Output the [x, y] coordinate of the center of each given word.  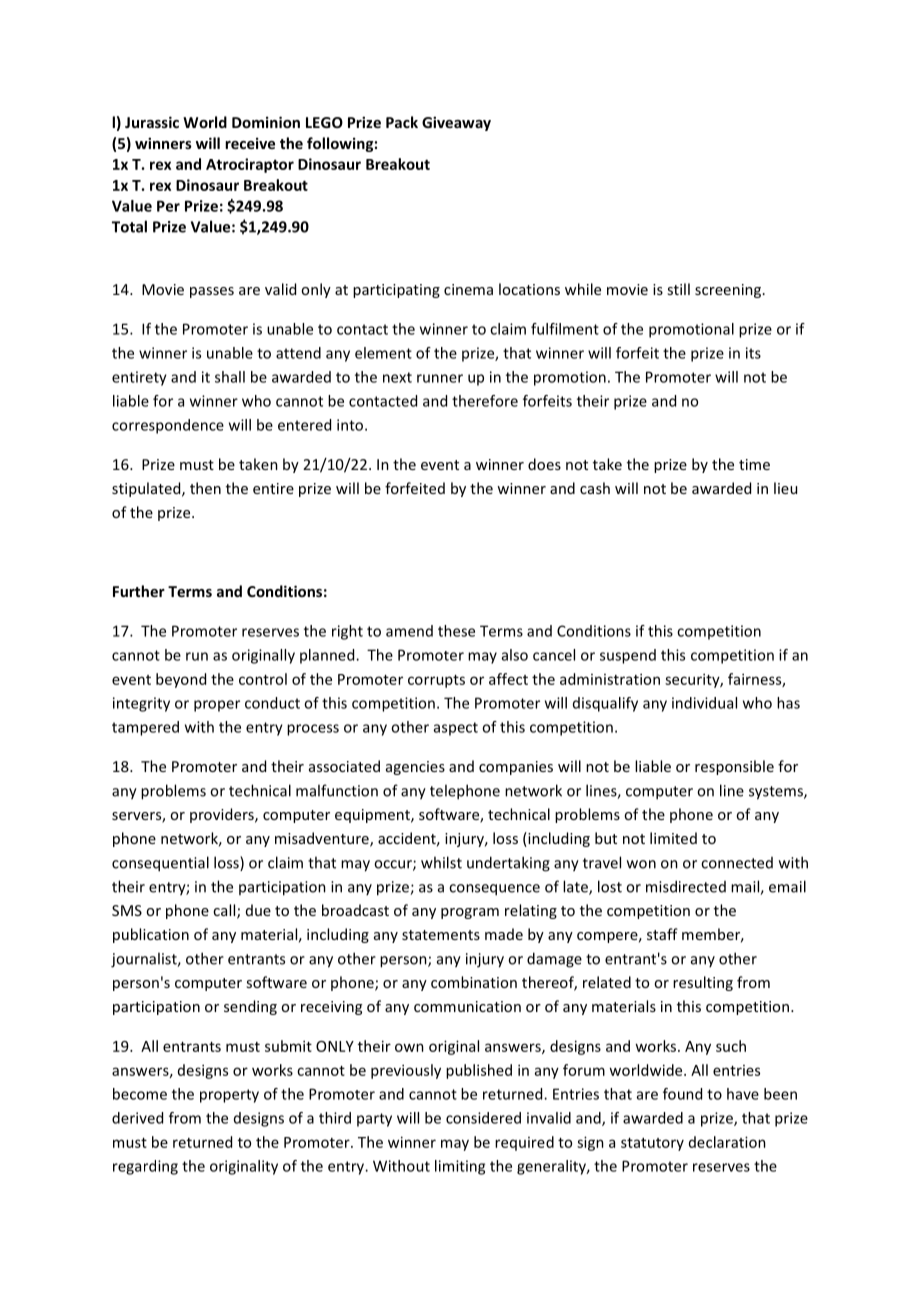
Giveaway [456, 123]
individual [704, 703]
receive [250, 143]
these [456, 631]
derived [137, 1118]
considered [483, 1118]
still [678, 289]
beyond [181, 680]
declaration [727, 1142]
